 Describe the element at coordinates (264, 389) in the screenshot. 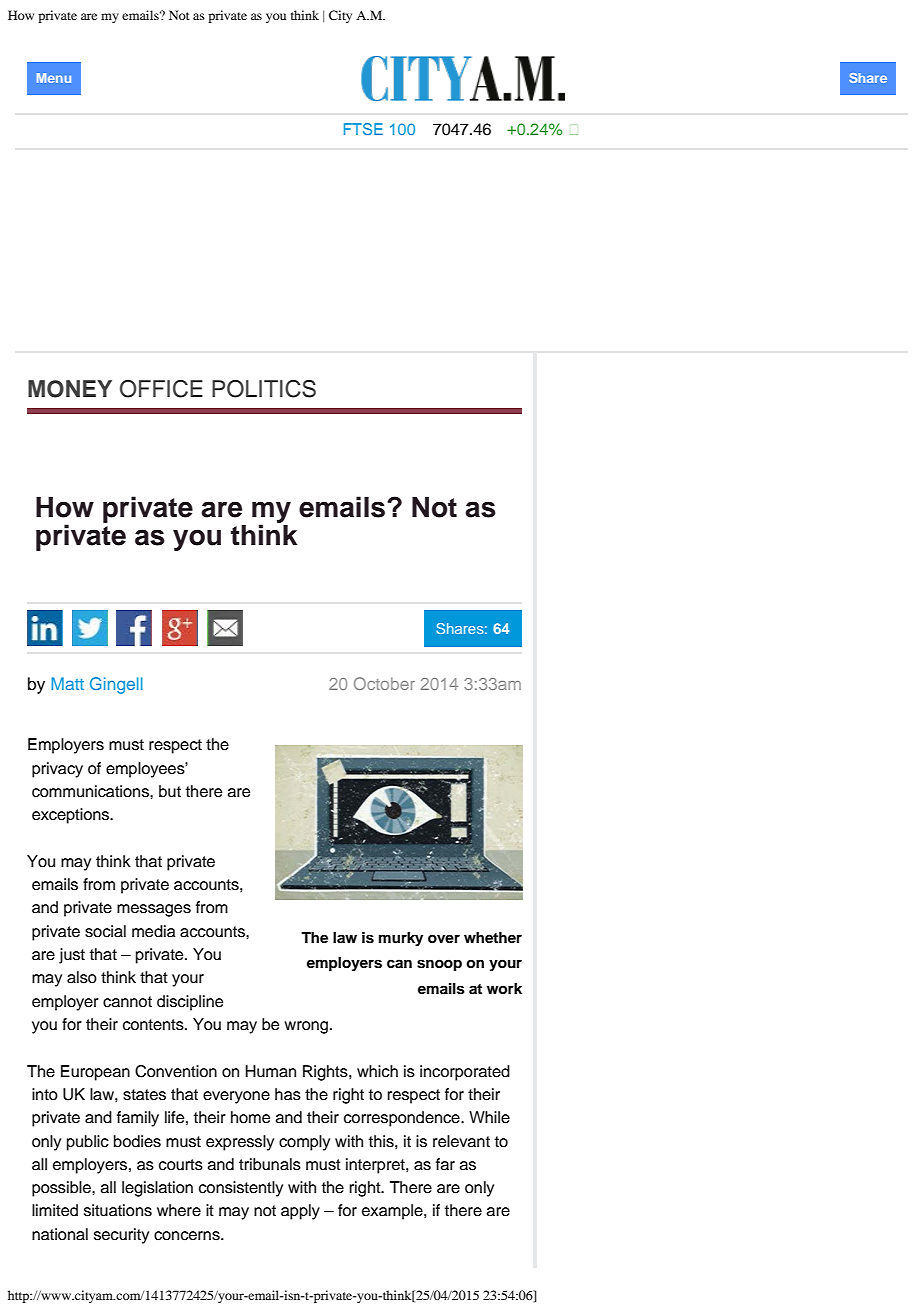

I see `POLITICS` at that location.
